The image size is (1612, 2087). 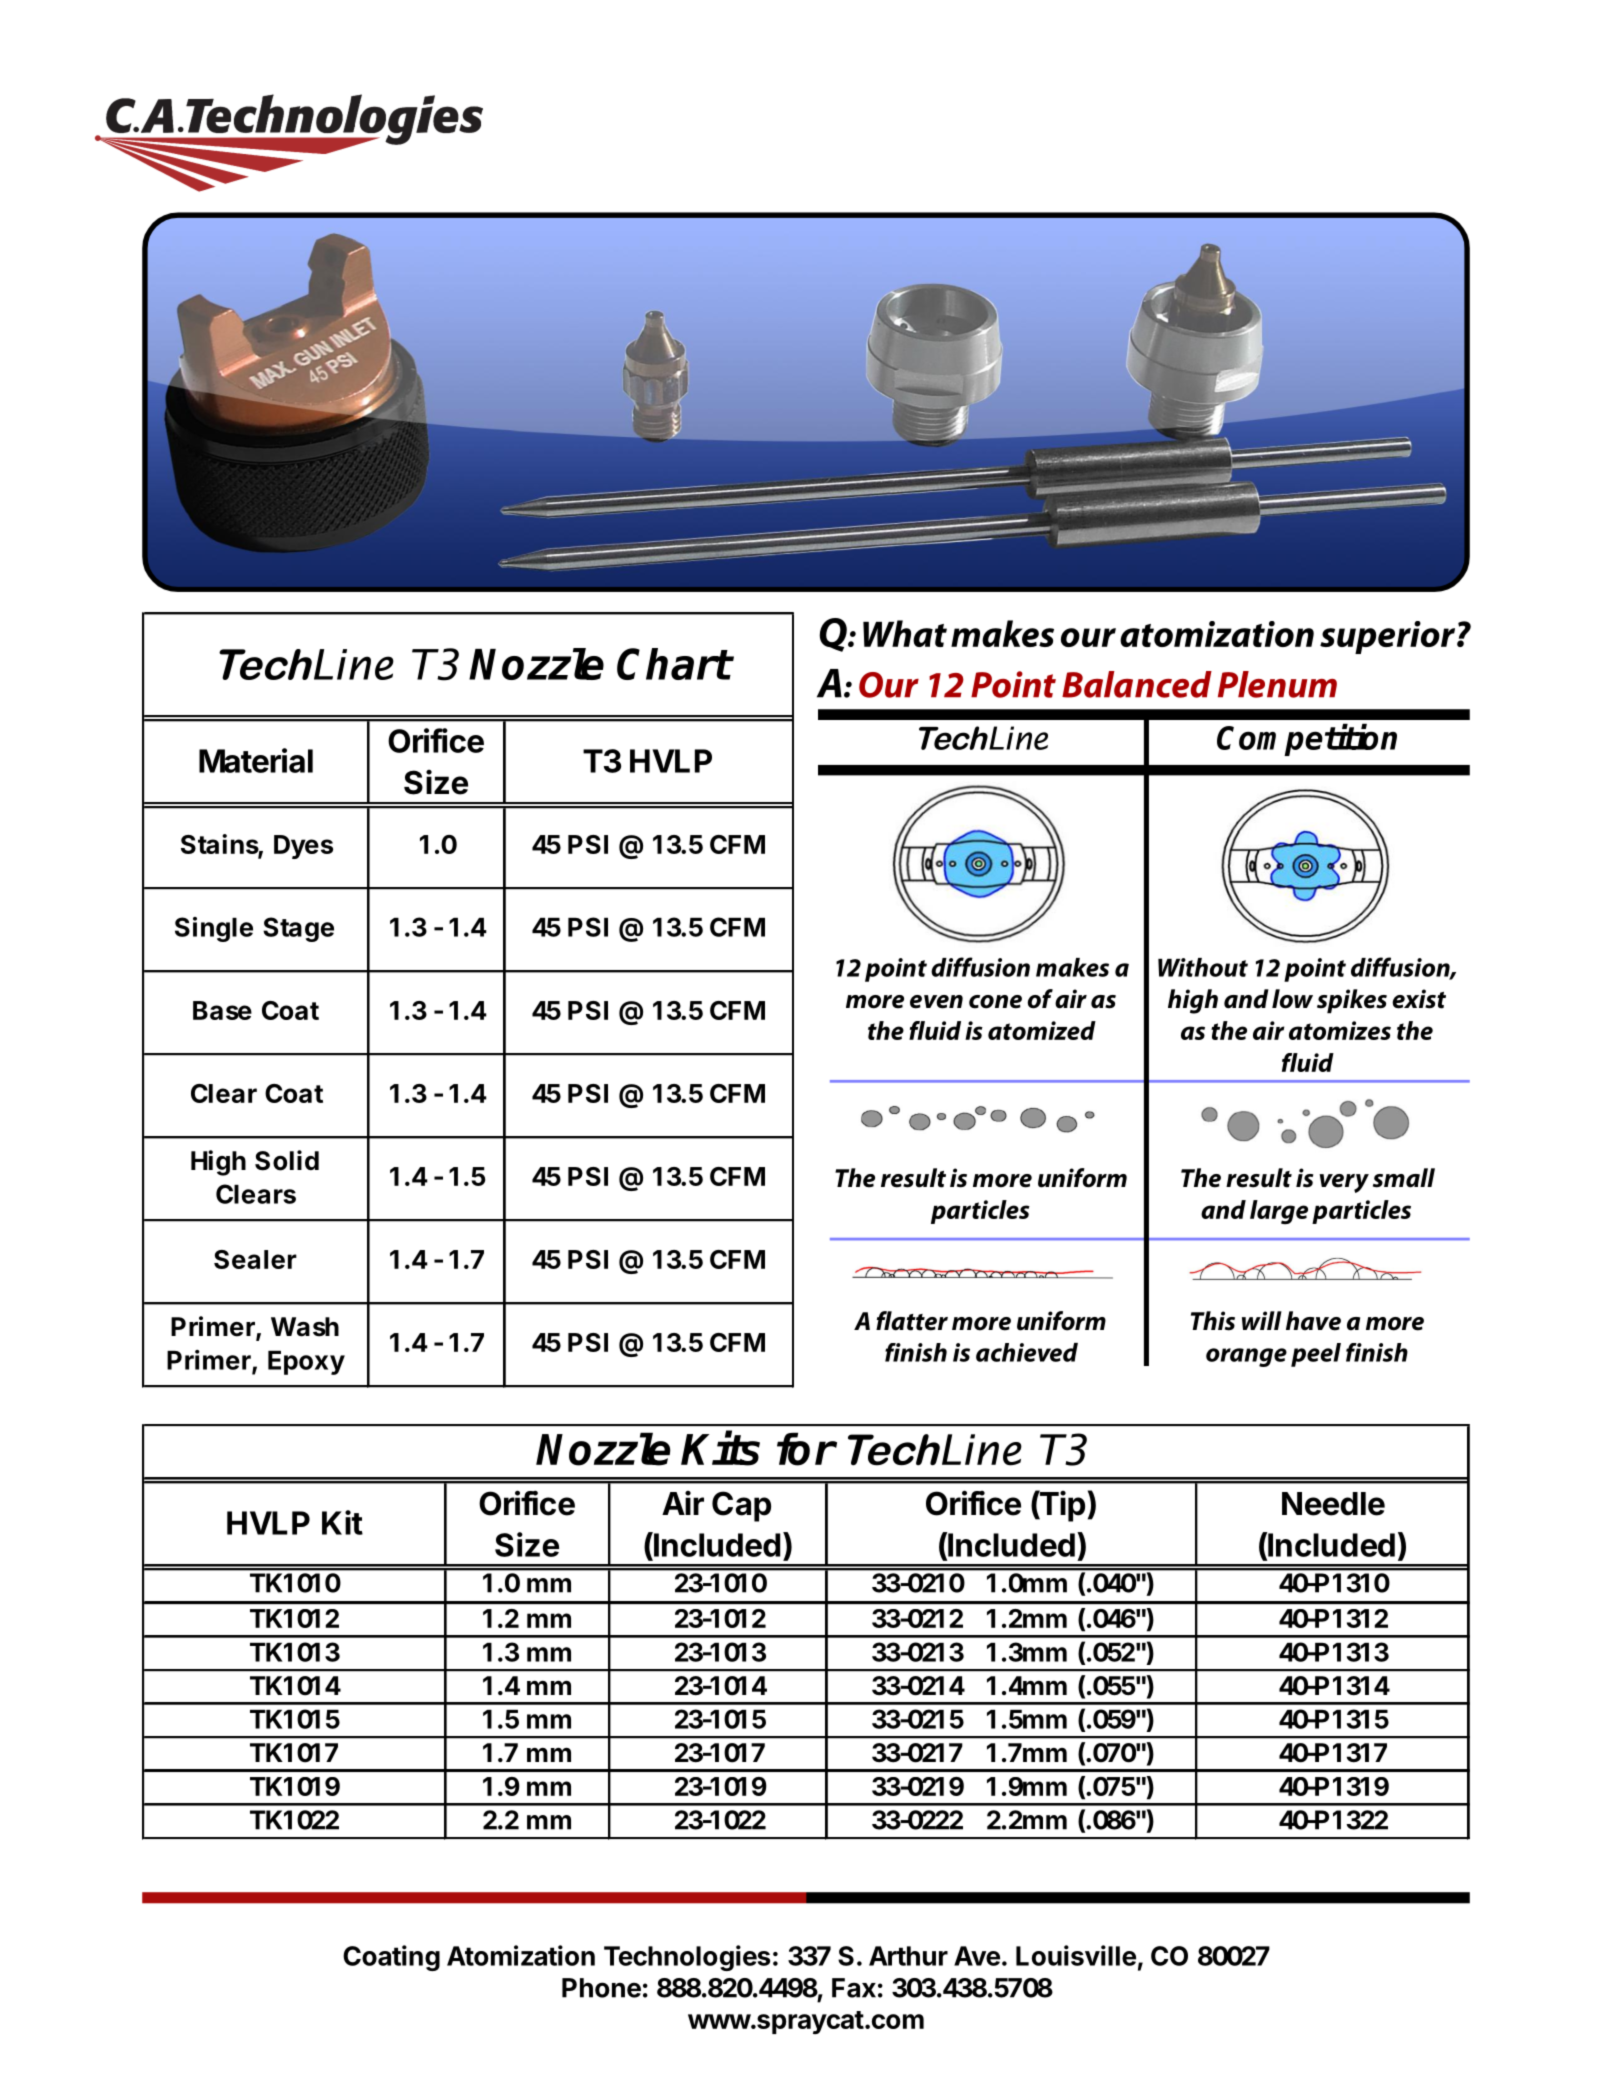 I want to click on even, so click(x=936, y=1002).
